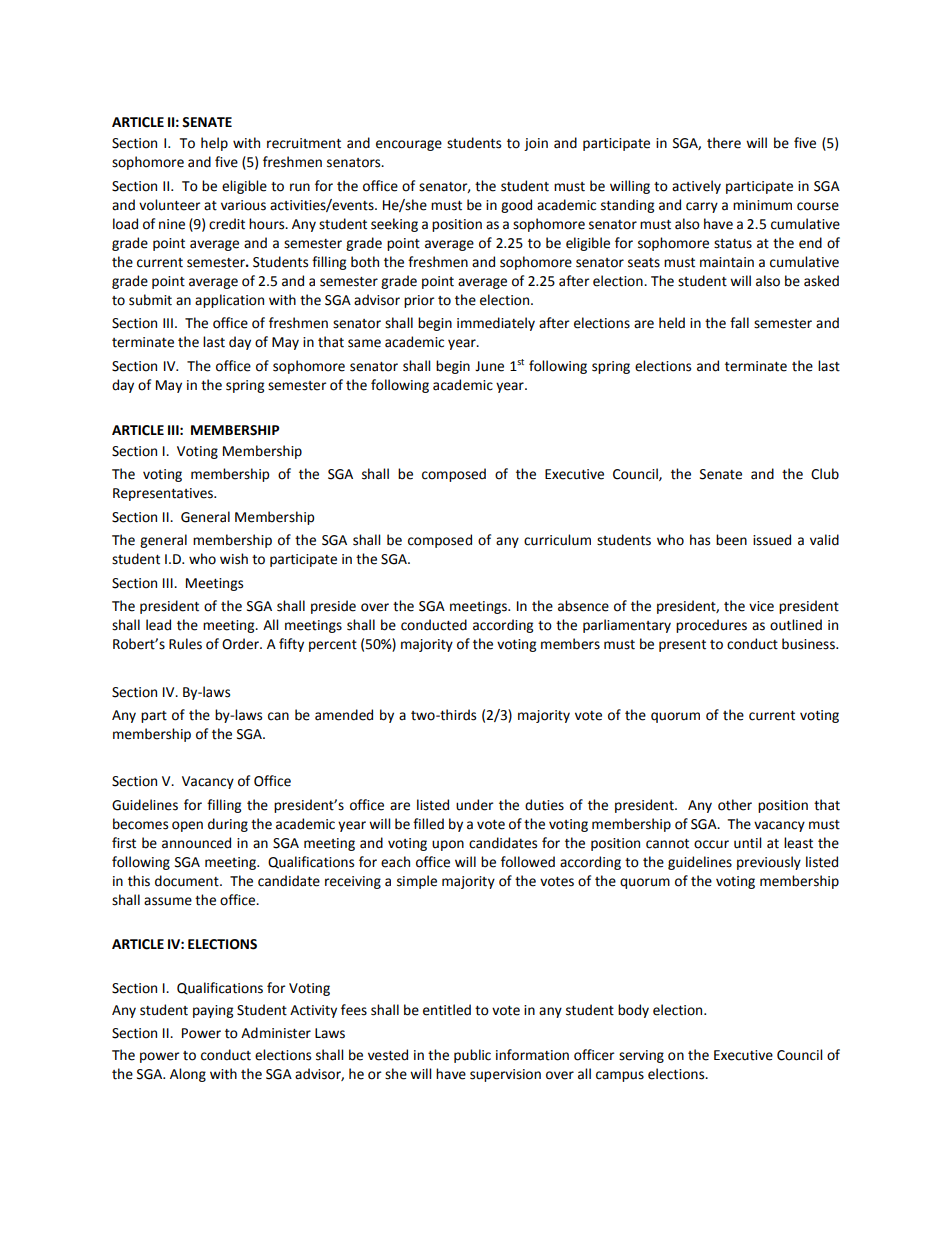  Describe the element at coordinates (158, 625) in the screenshot. I see `lead` at that location.
